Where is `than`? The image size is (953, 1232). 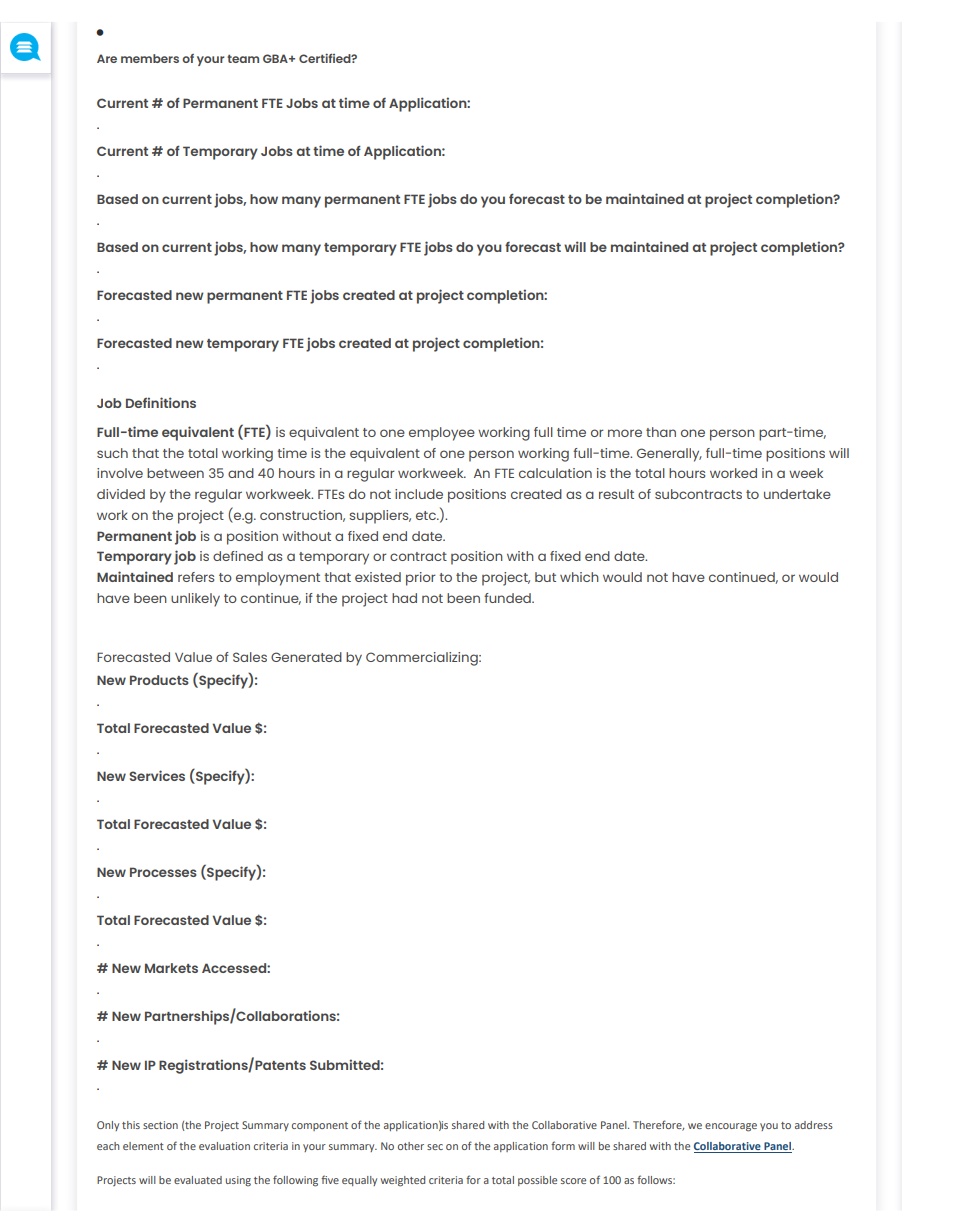
than is located at coordinates (661, 432).
